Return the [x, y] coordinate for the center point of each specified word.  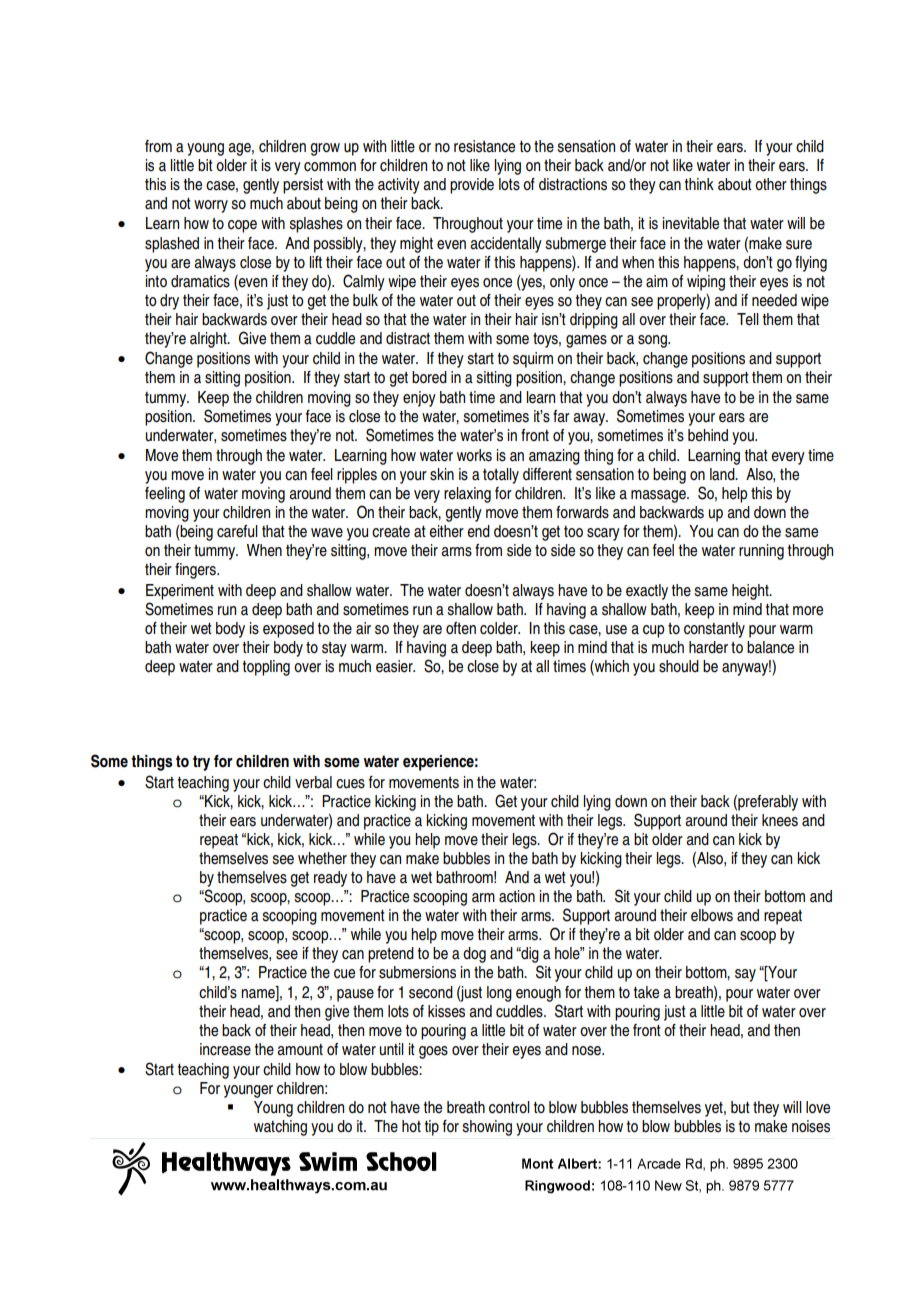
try [201, 763]
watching [280, 1128]
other [771, 184]
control [509, 1107]
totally [501, 476]
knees [780, 820]
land [723, 474]
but [740, 1107]
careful [237, 531]
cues [350, 784]
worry [211, 206]
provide [472, 186]
